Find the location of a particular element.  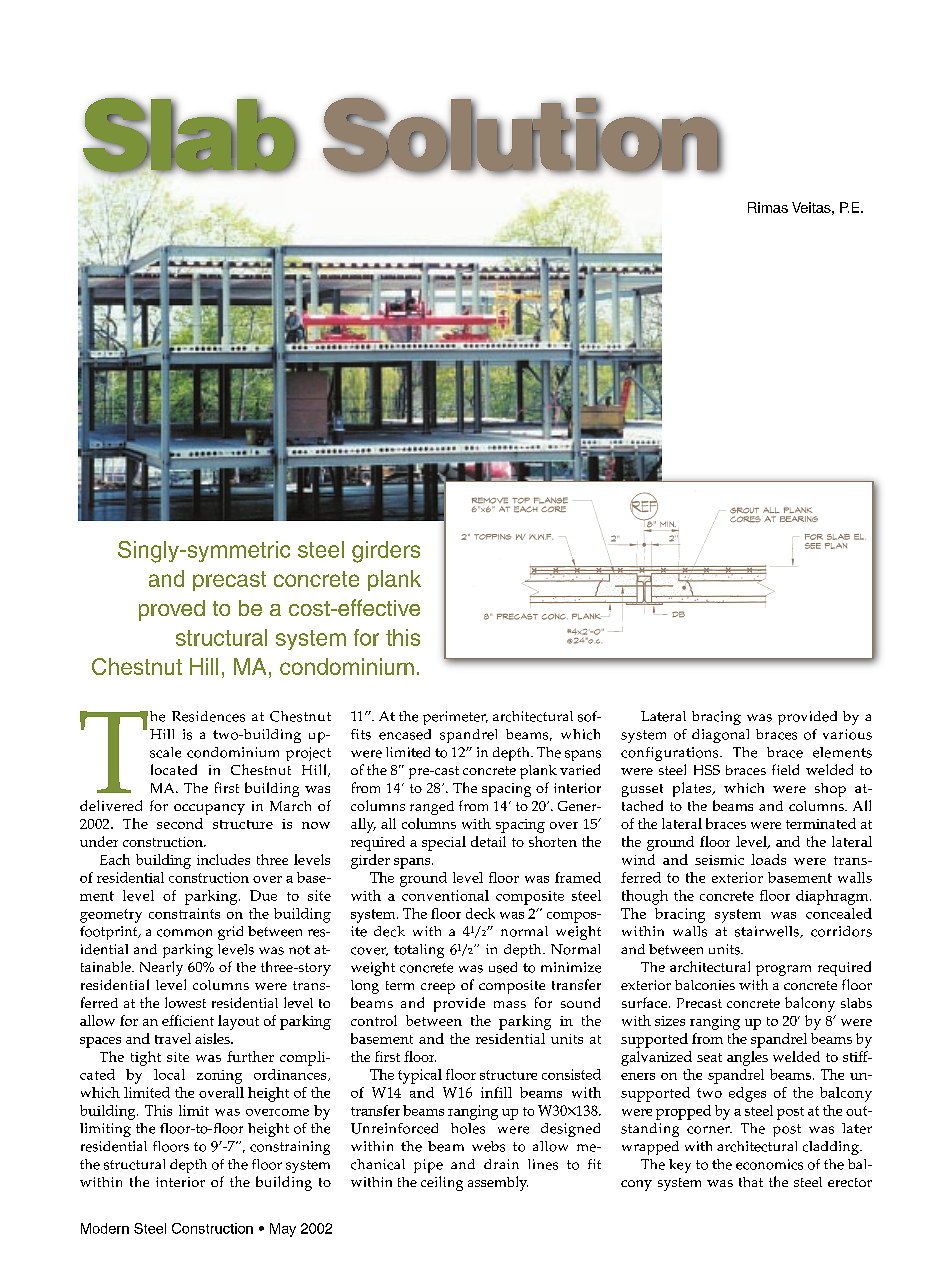

Modern is located at coordinates (105, 1228).
